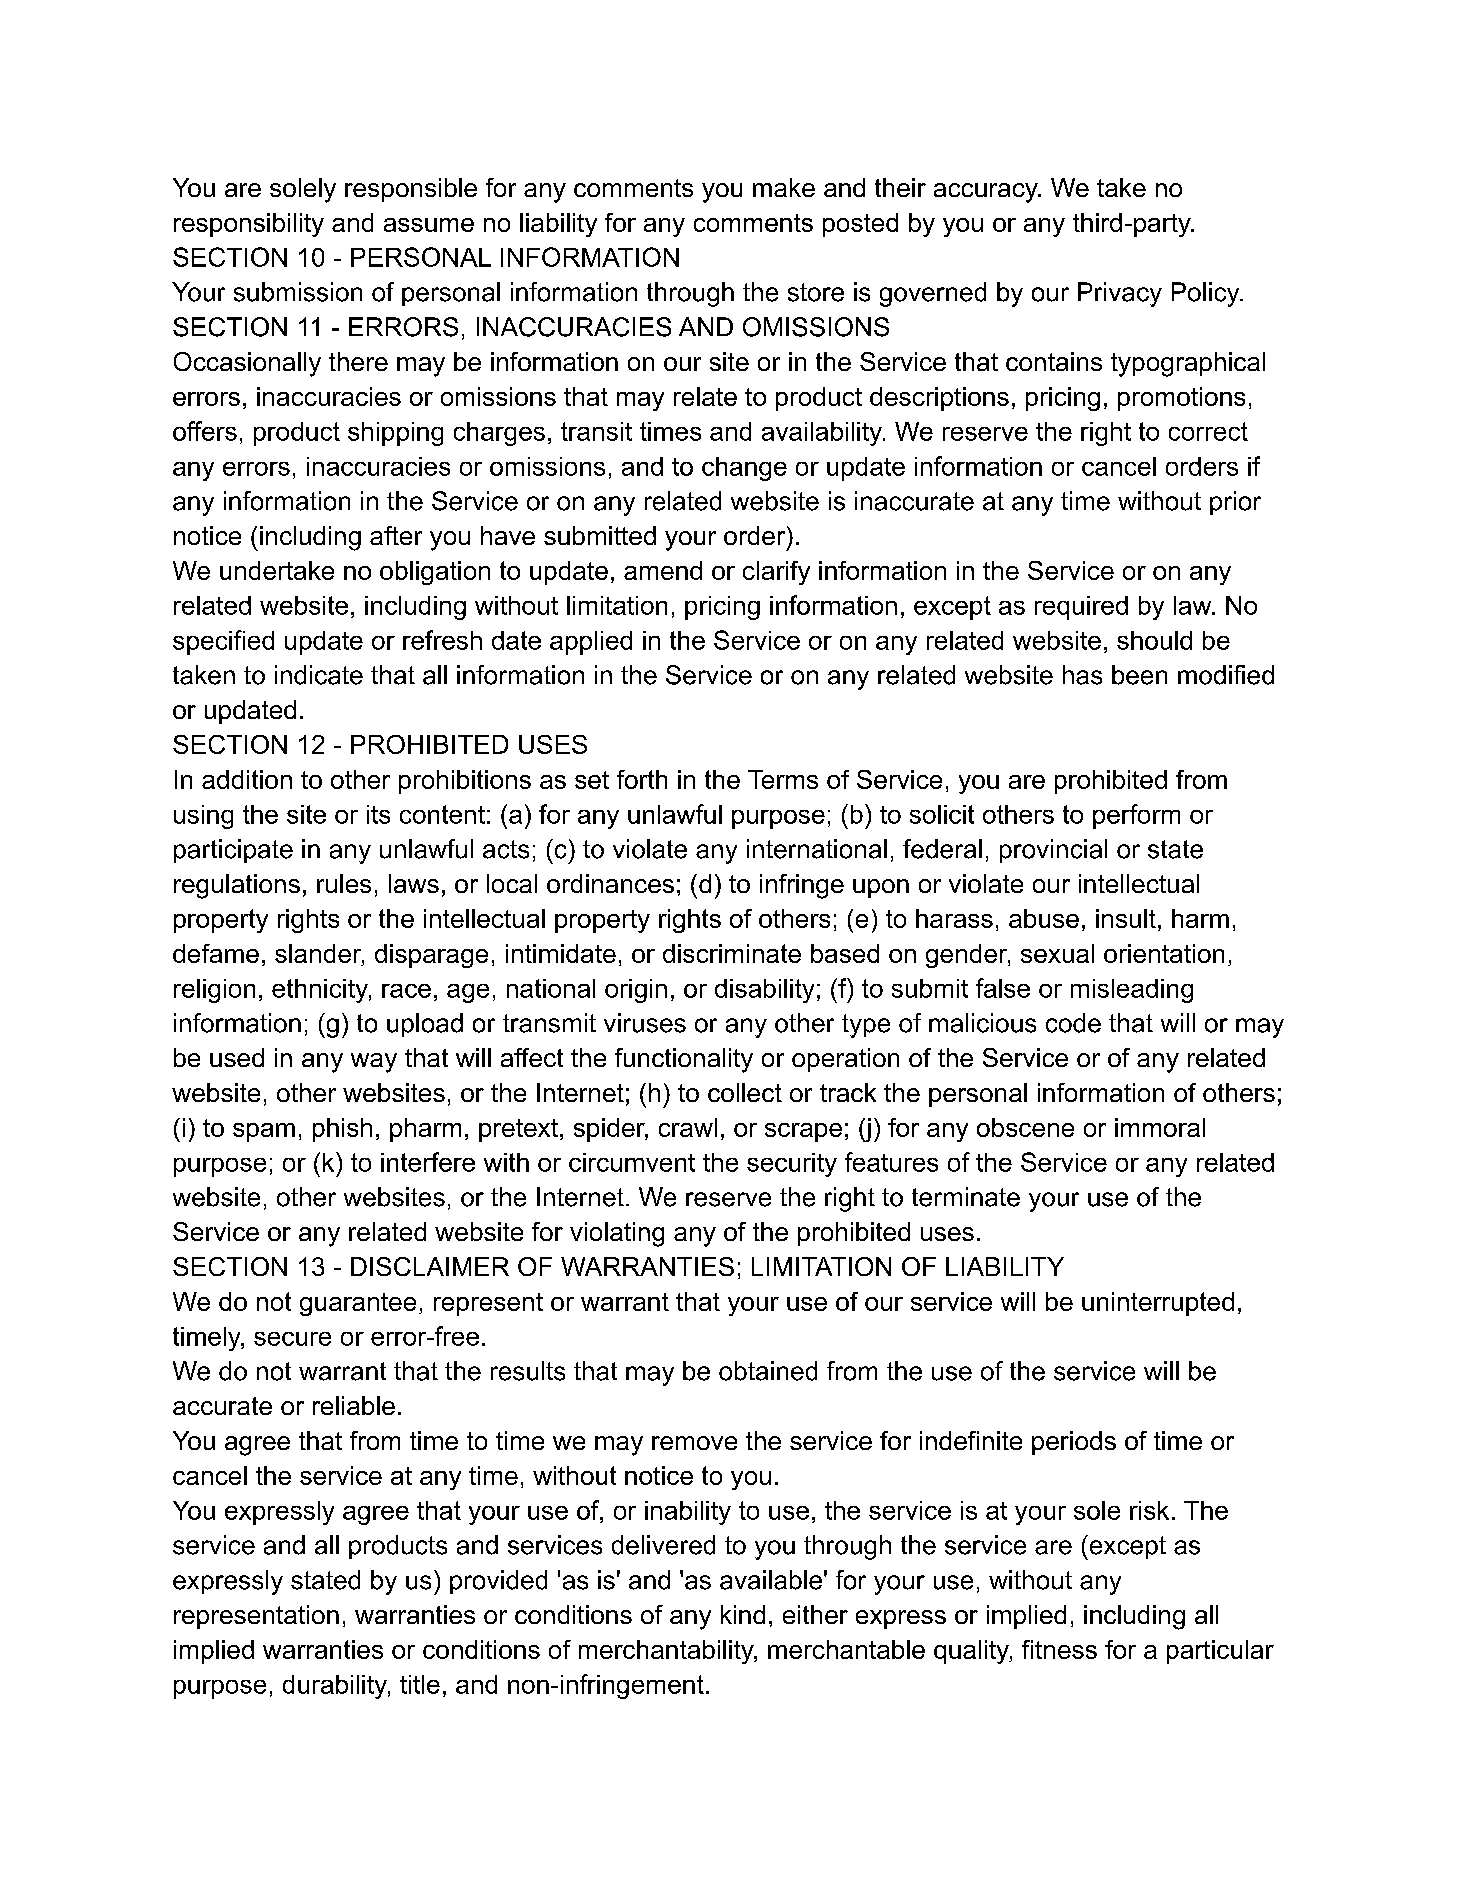  What do you see at coordinates (319, 675) in the image?
I see `indicate` at bounding box center [319, 675].
